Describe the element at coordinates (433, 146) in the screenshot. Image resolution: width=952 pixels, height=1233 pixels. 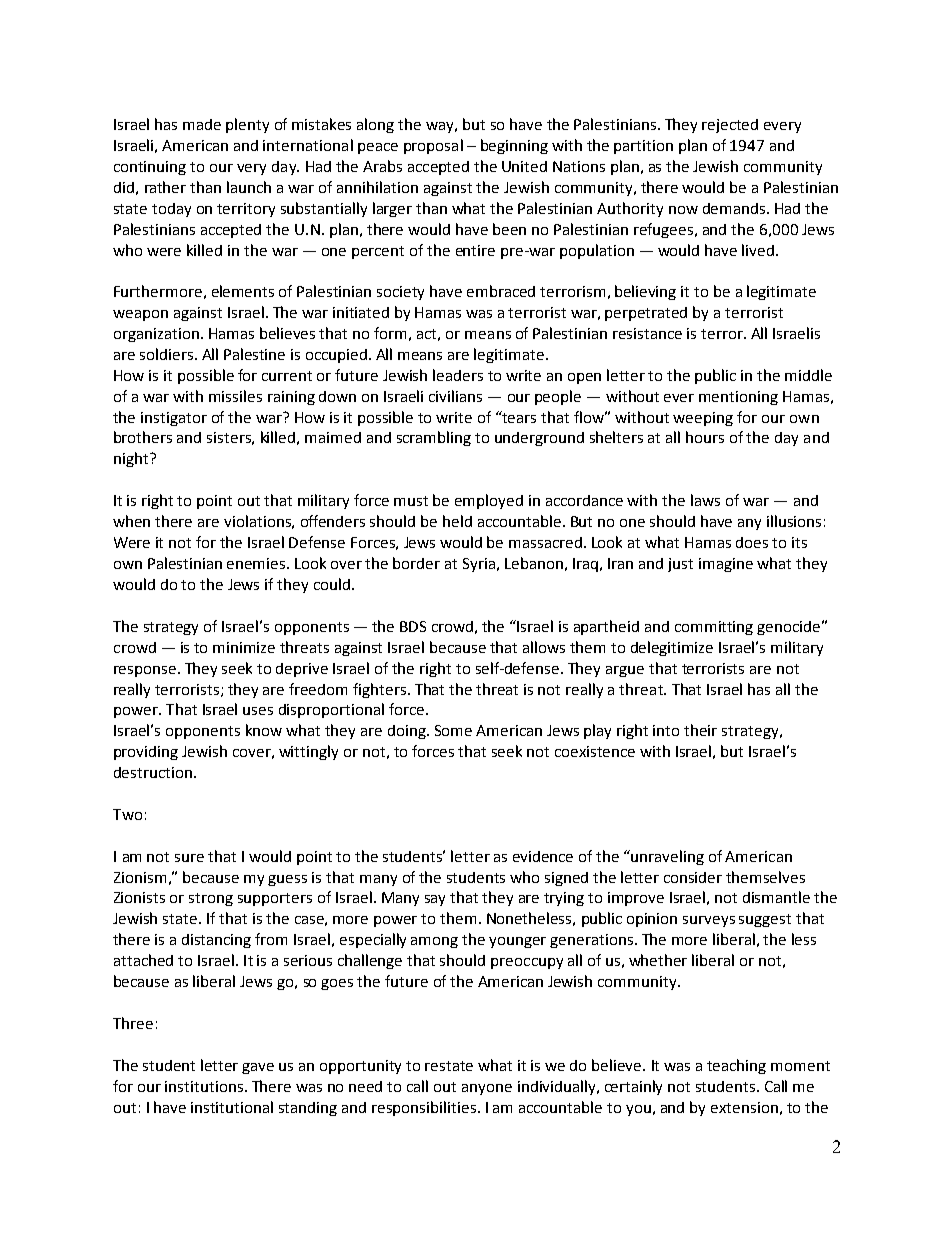
I see `proposal` at that location.
